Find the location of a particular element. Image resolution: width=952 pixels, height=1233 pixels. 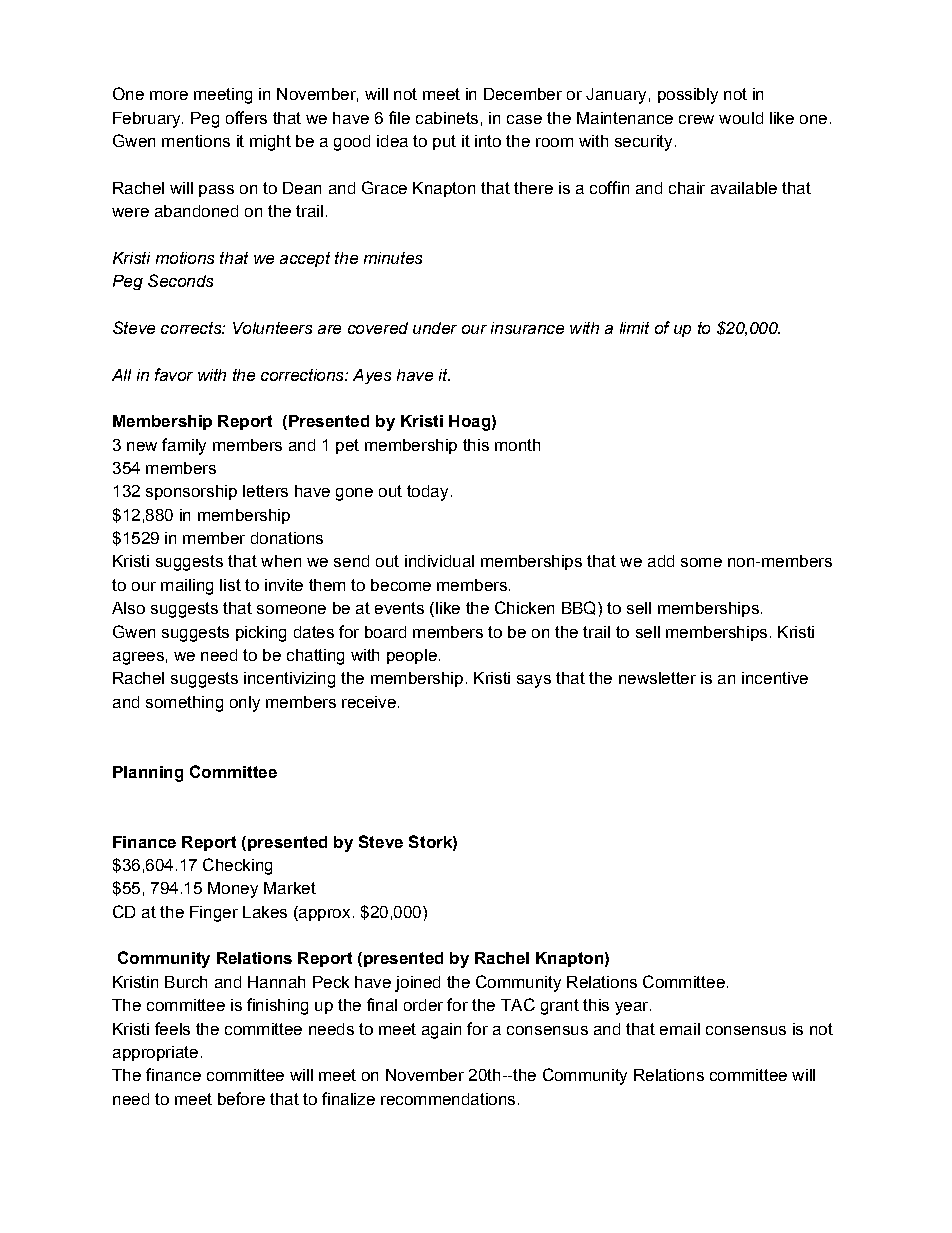

email is located at coordinates (680, 1029).
